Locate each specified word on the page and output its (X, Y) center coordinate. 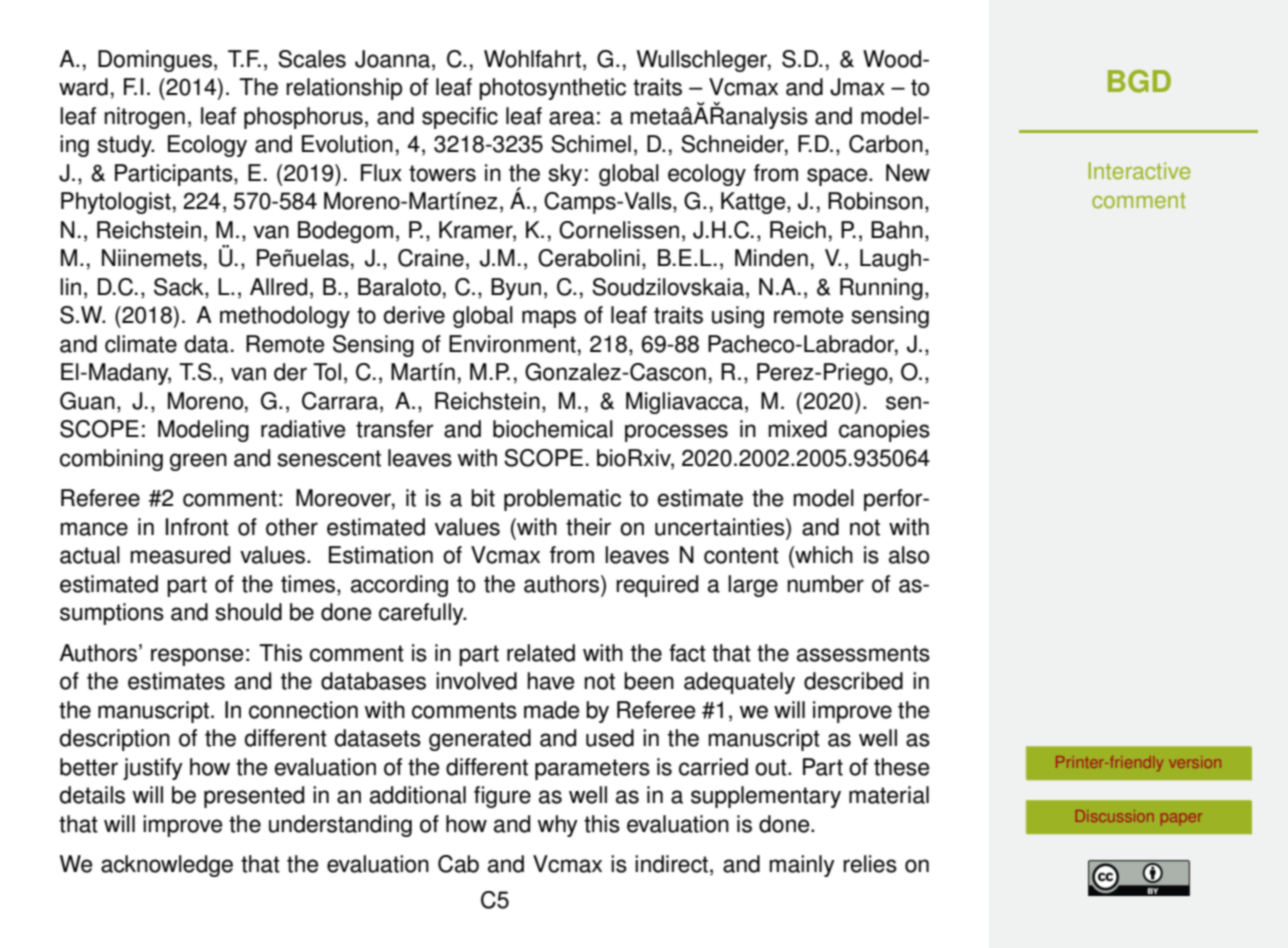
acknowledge (167, 866)
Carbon (886, 144)
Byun (516, 289)
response (197, 657)
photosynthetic (552, 89)
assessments (863, 653)
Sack (180, 288)
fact (687, 653)
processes (676, 433)
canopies (884, 431)
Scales (312, 59)
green (198, 462)
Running (881, 289)
